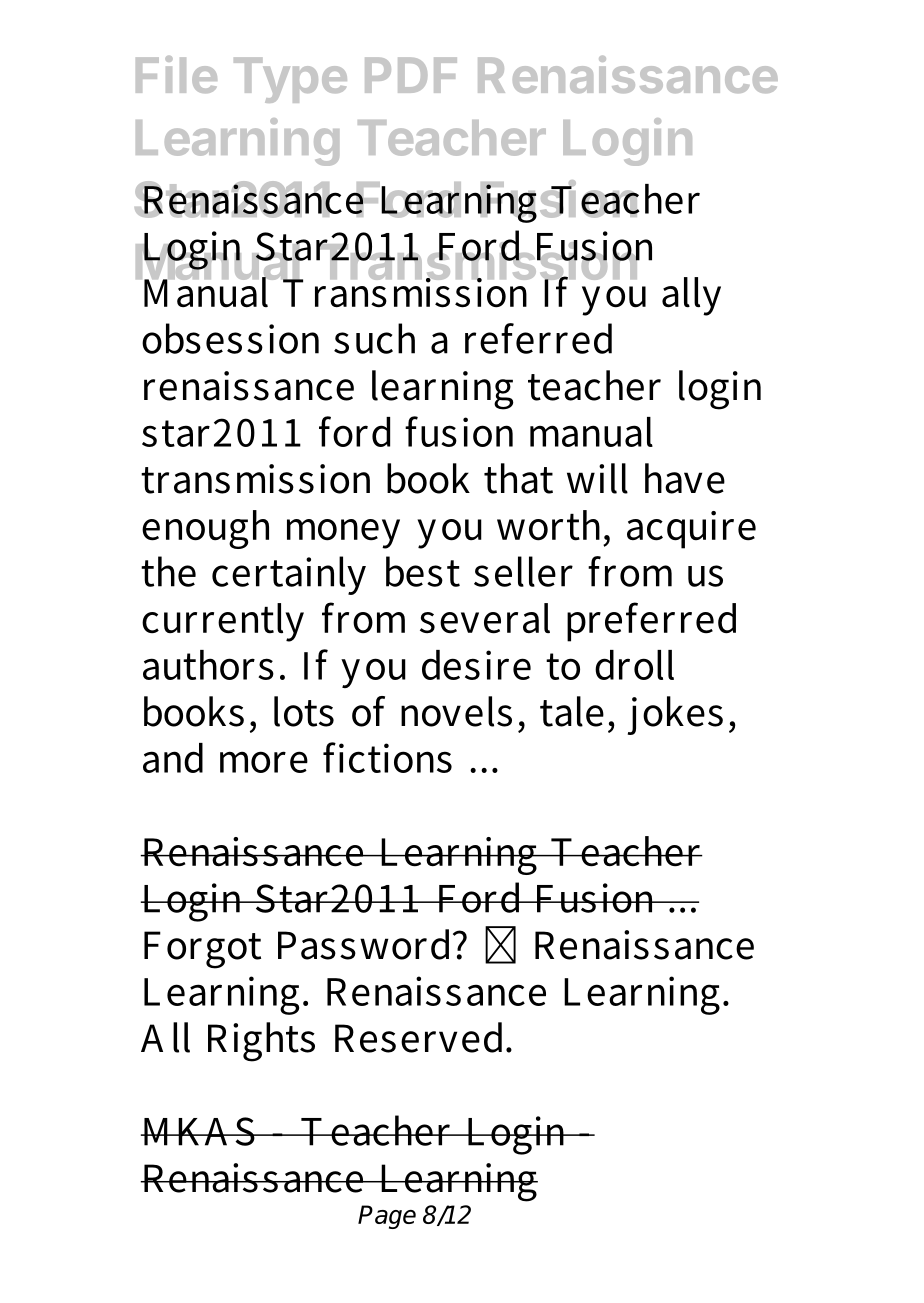 Image resolution: width=924 pixels, height=1303 pixels. Describe the element at coordinates (223, 622) in the screenshot. I see `currently` at that location.
